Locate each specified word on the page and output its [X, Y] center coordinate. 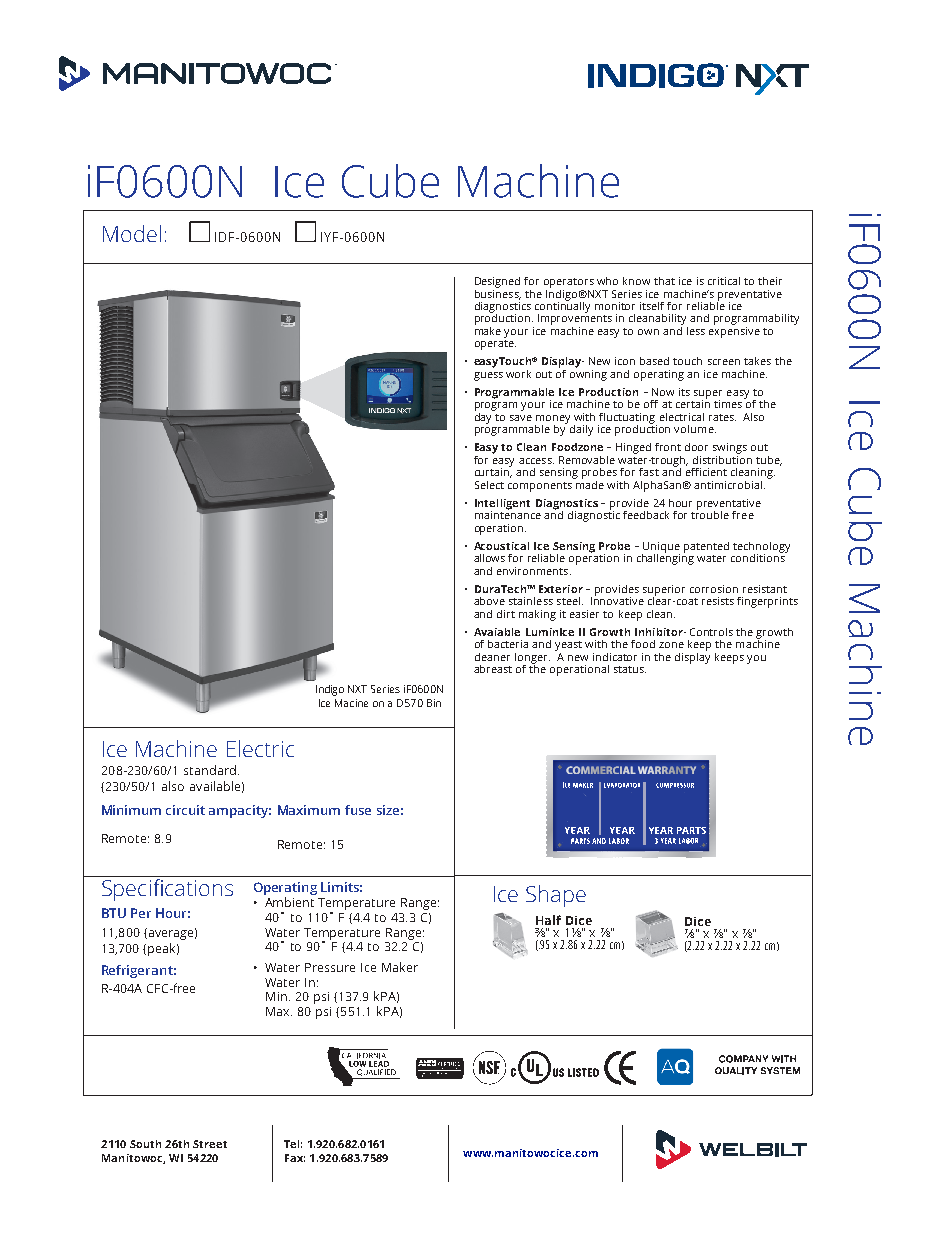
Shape [556, 896]
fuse [358, 810]
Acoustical [501, 546]
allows [489, 558]
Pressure [330, 967]
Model [132, 233]
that [664, 281]
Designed [497, 282]
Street [210, 1144]
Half [548, 920]
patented [706, 547]
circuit [185, 810]
